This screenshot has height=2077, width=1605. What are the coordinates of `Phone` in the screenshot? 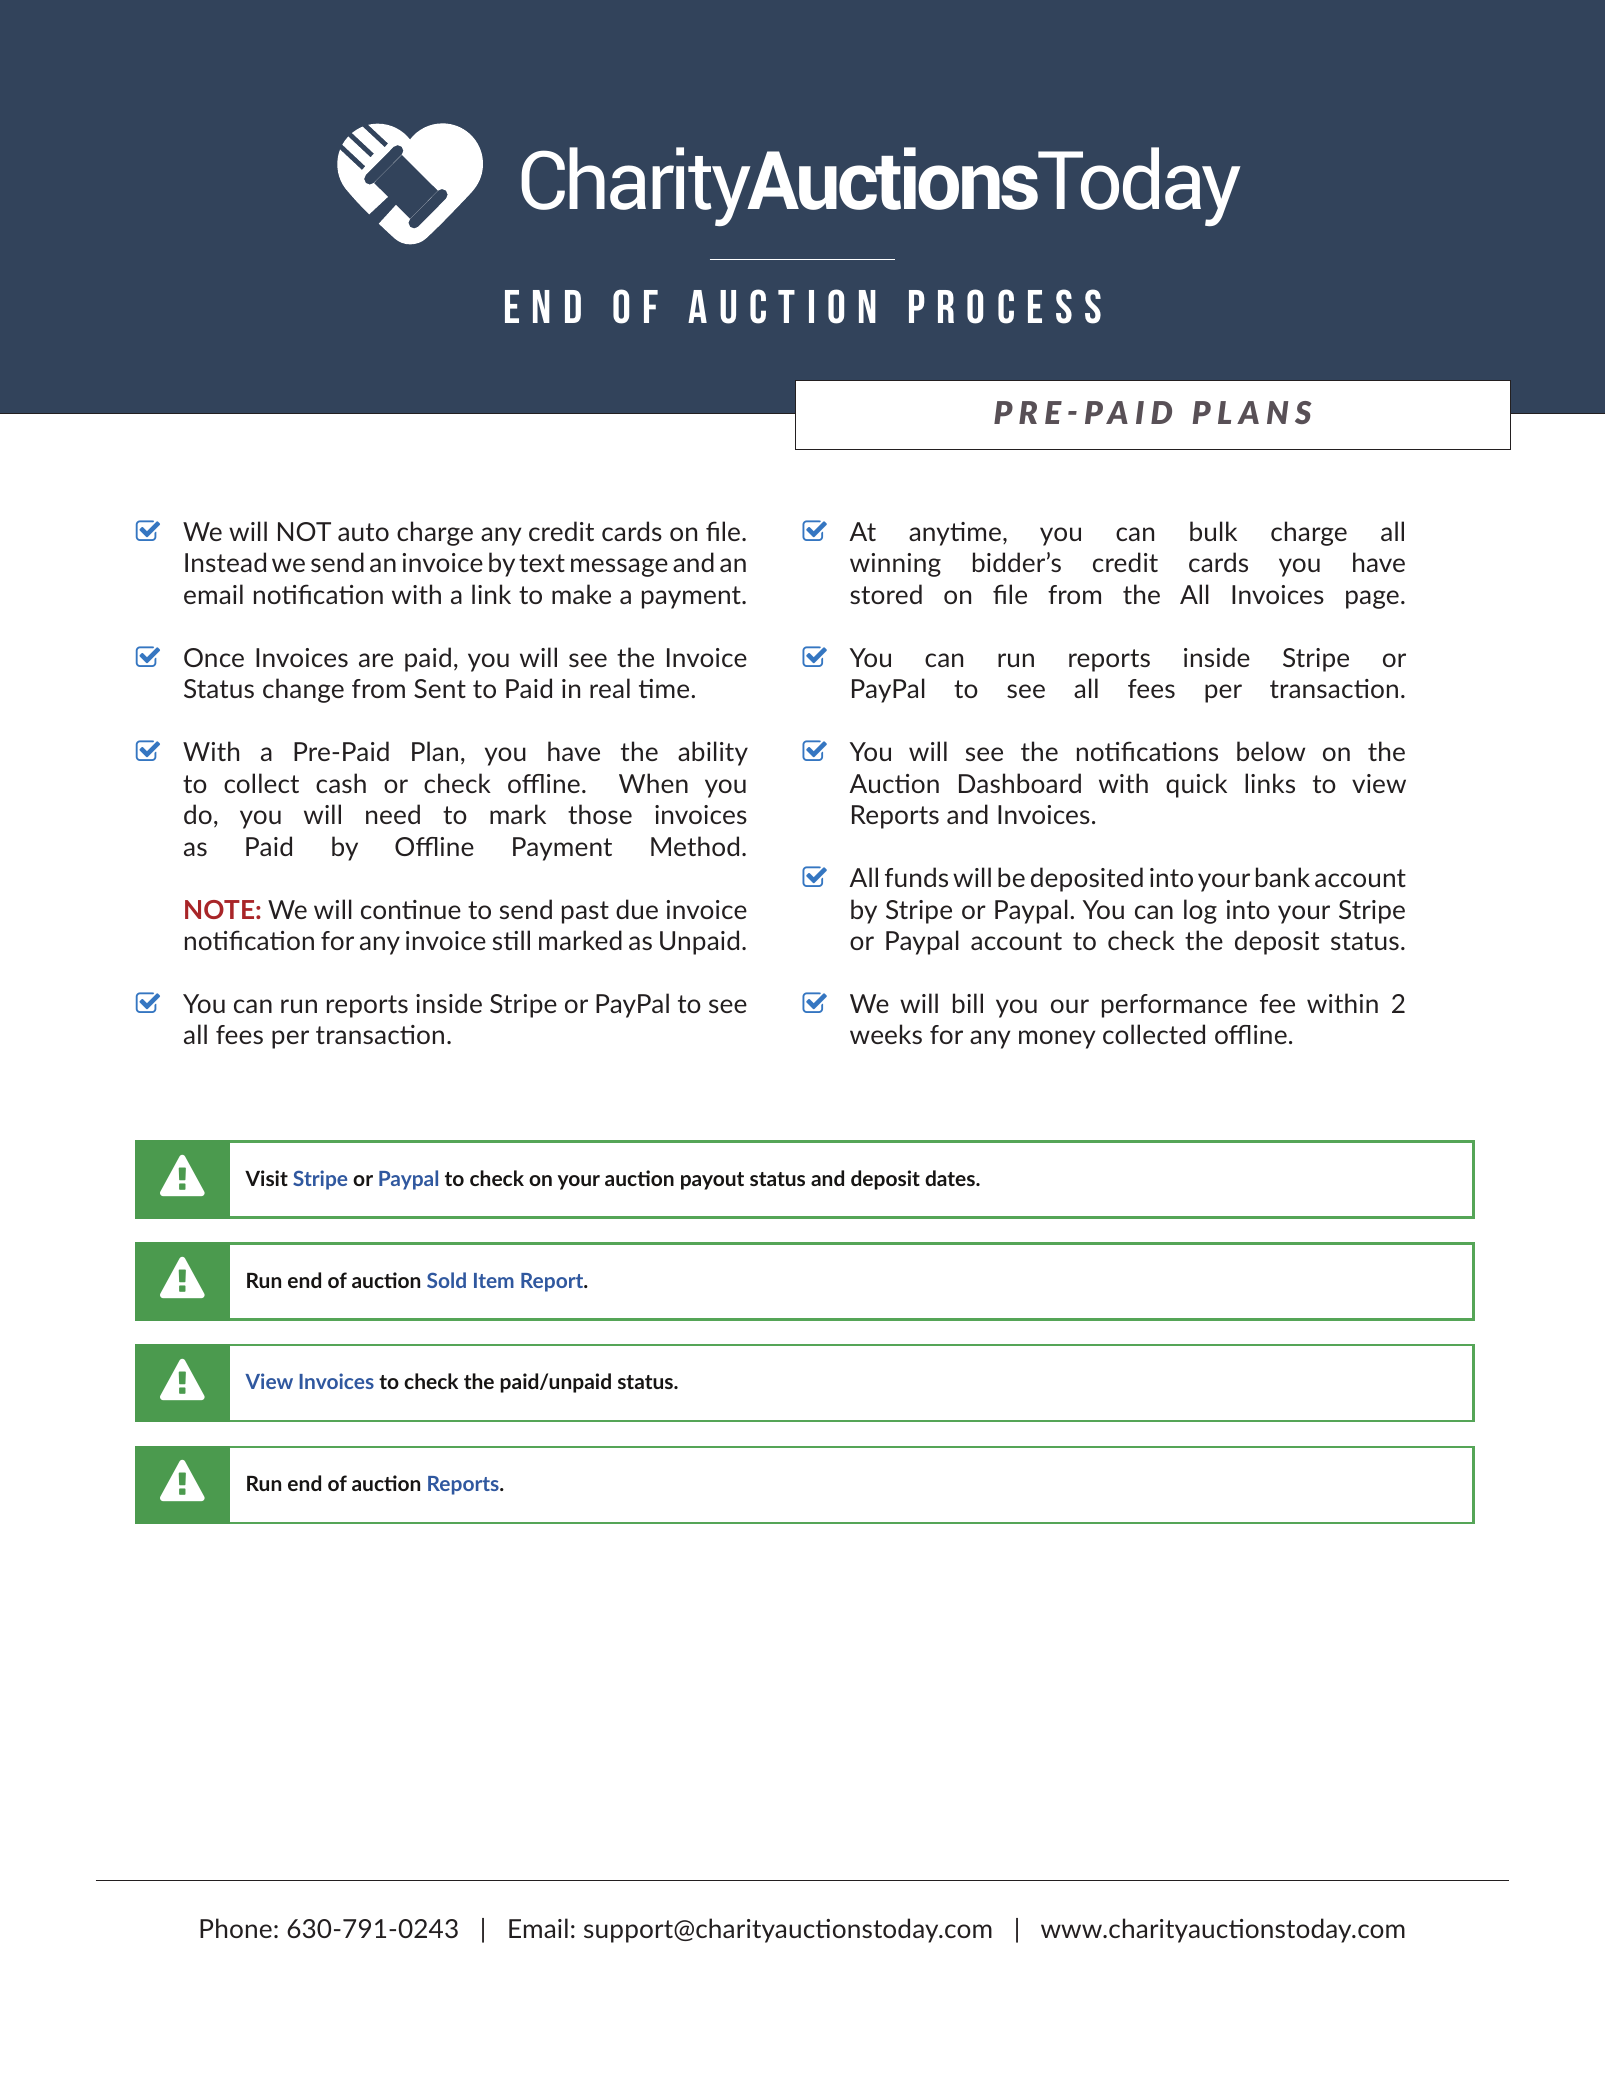 It's located at (236, 1928).
